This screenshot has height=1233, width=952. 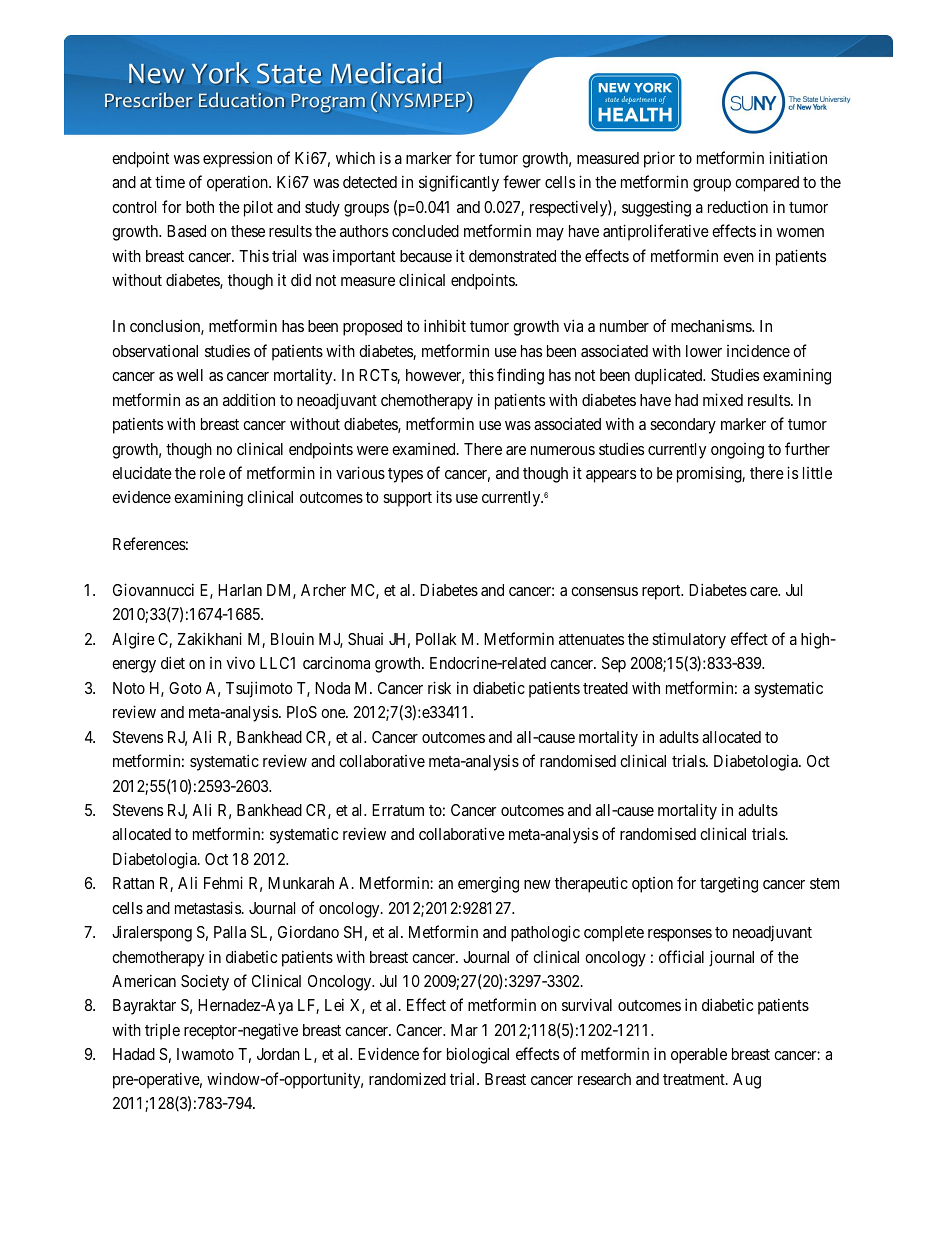 I want to click on Erratum, so click(x=398, y=810).
